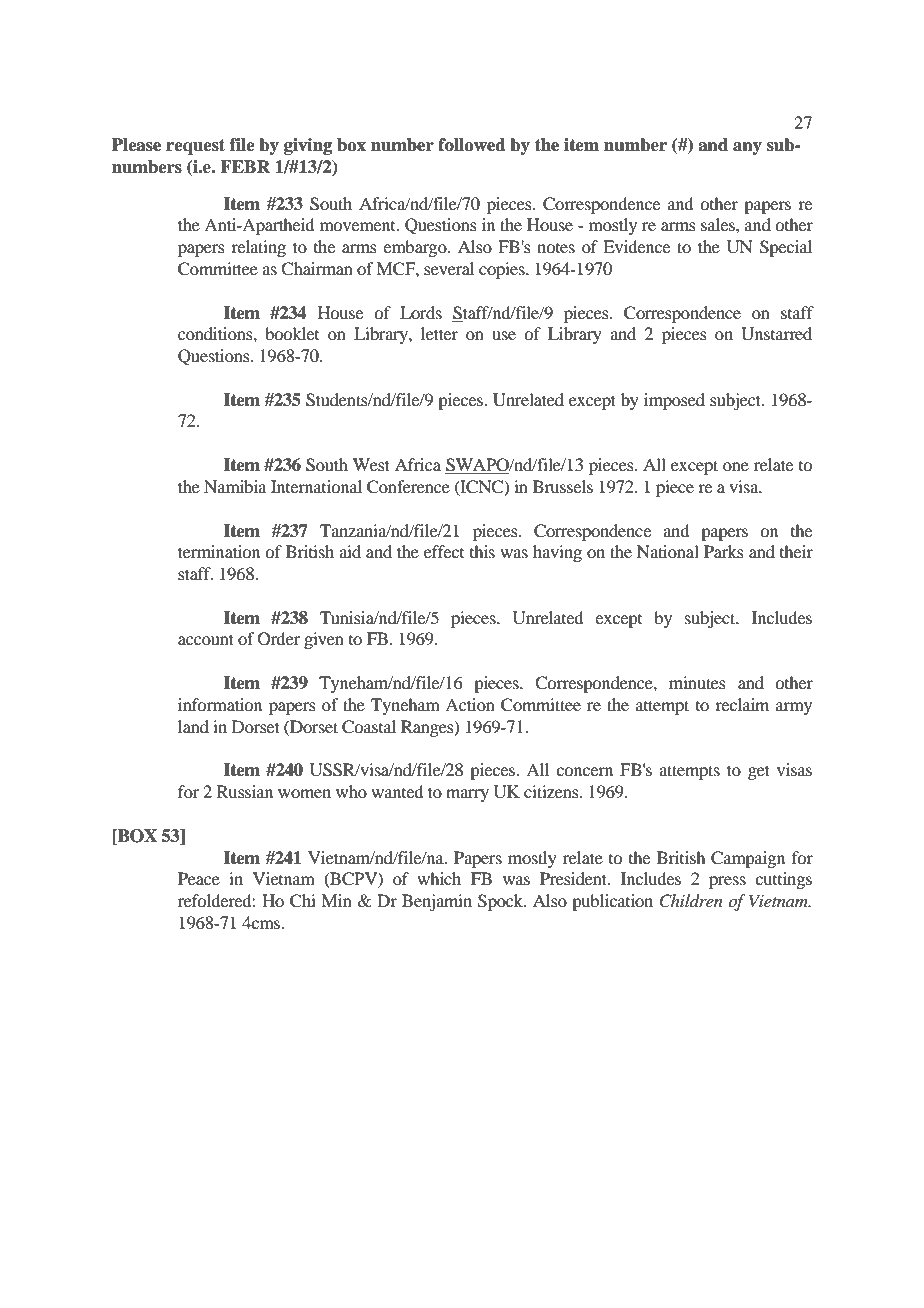 Image resolution: width=924 pixels, height=1308 pixels. Describe the element at coordinates (195, 147) in the page. I see `request` at that location.
